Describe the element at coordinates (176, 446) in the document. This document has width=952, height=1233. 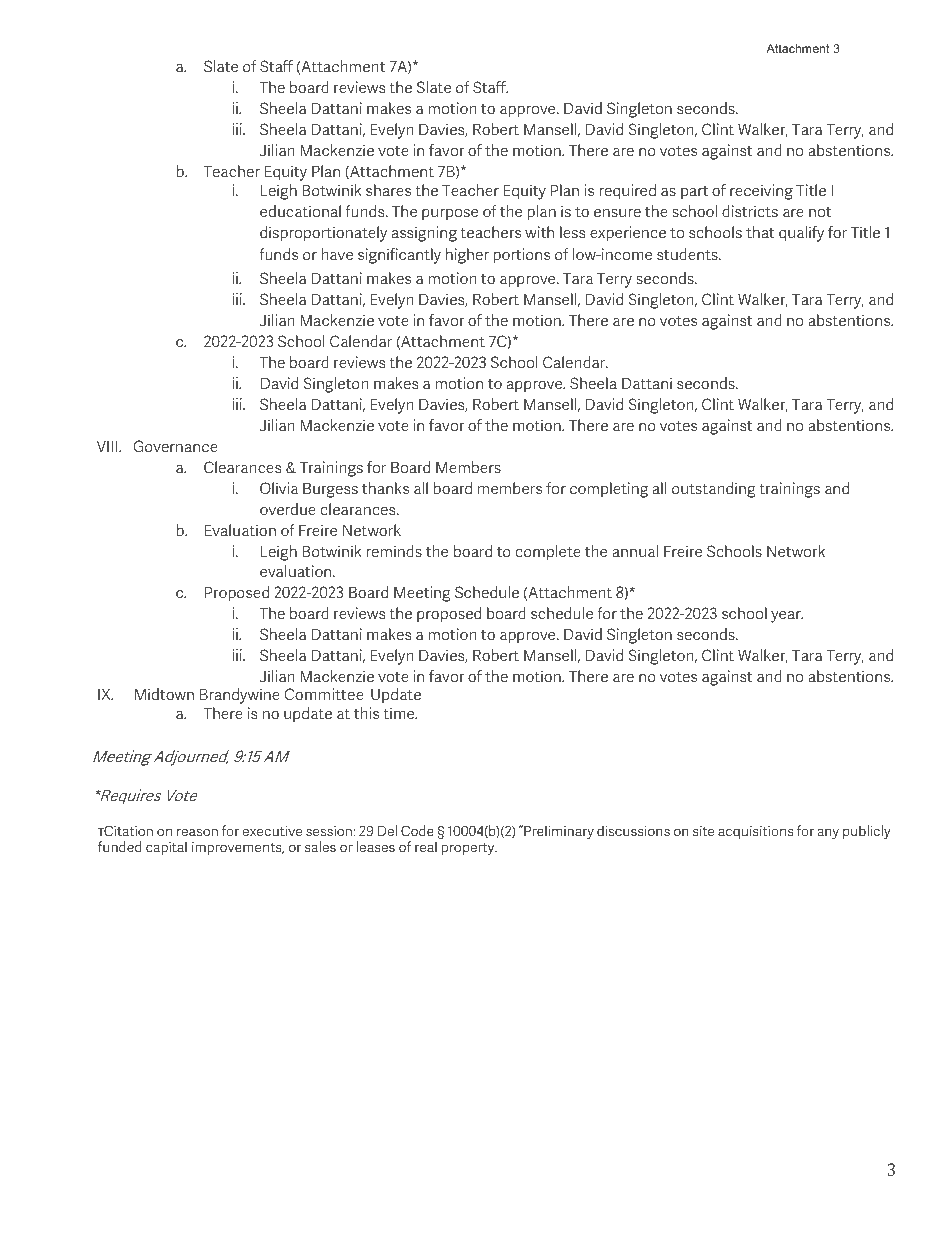
I see `Governance` at that location.
